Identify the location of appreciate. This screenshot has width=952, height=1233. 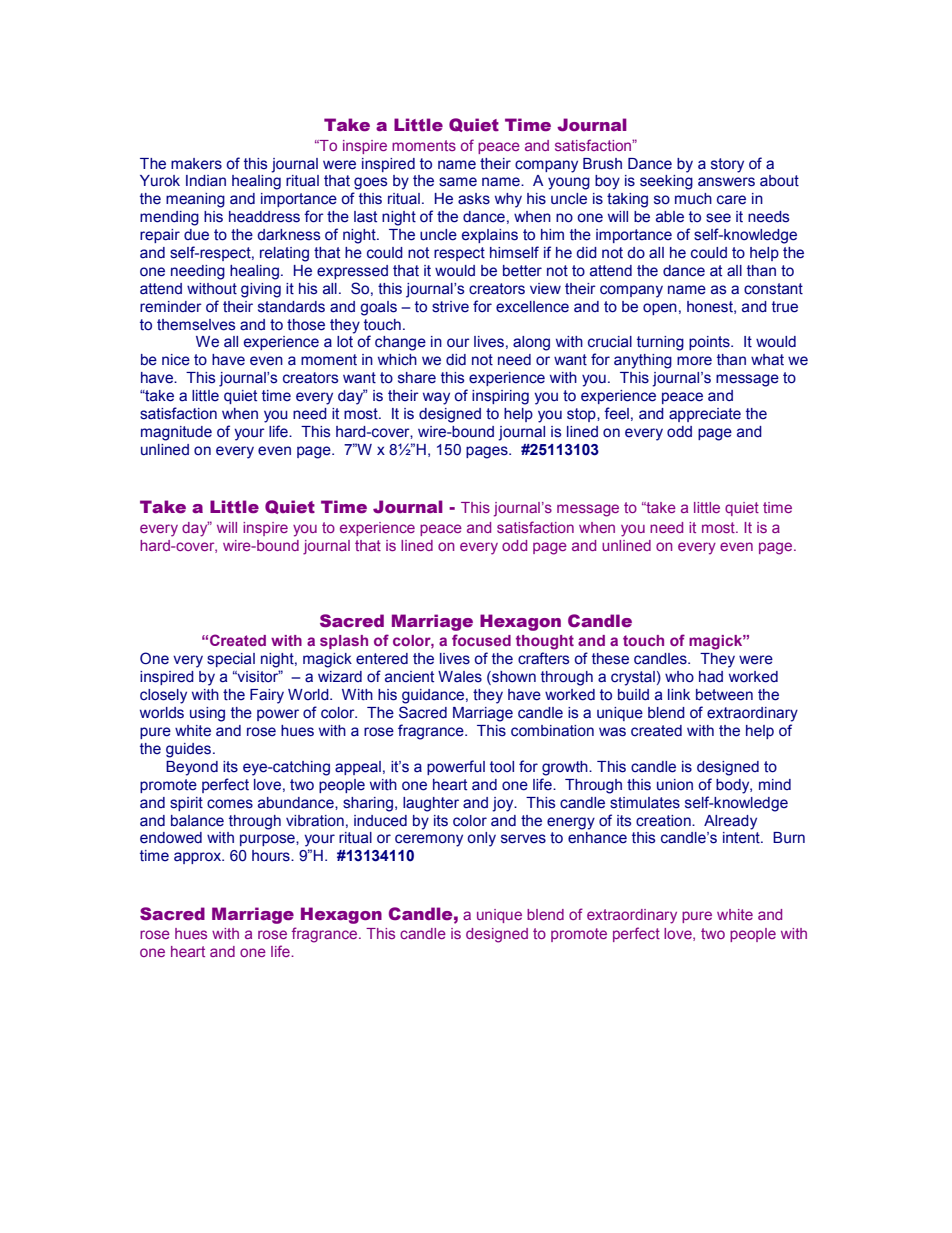
(705, 415).
